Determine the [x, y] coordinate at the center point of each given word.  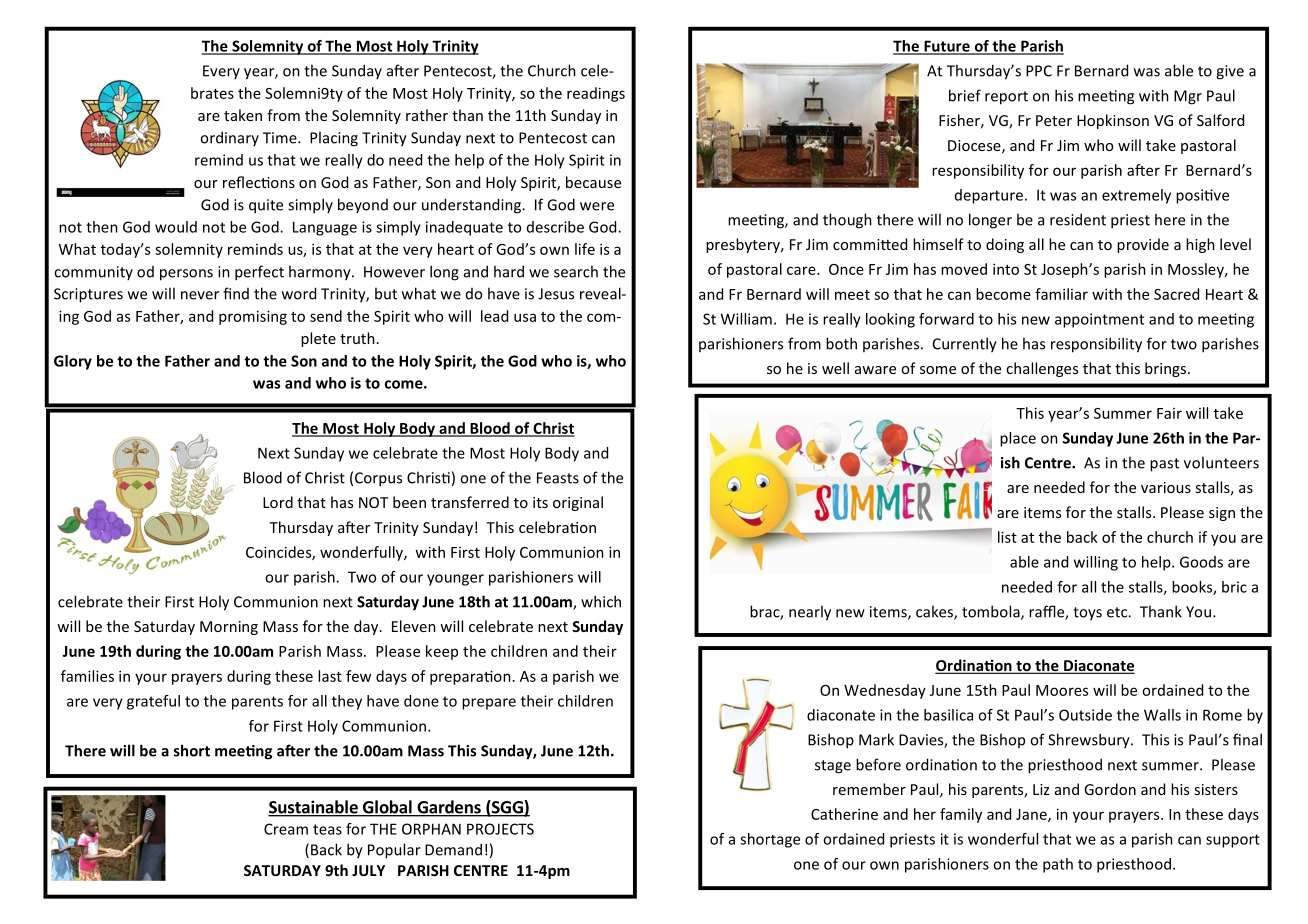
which [601, 601]
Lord [278, 502]
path [1058, 865]
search [576, 271]
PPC [1039, 71]
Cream [286, 829]
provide [1143, 245]
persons [186, 275]
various [1166, 487]
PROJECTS [500, 829]
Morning [229, 628]
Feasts [558, 478]
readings [596, 94]
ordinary [229, 138]
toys [1087, 614]
